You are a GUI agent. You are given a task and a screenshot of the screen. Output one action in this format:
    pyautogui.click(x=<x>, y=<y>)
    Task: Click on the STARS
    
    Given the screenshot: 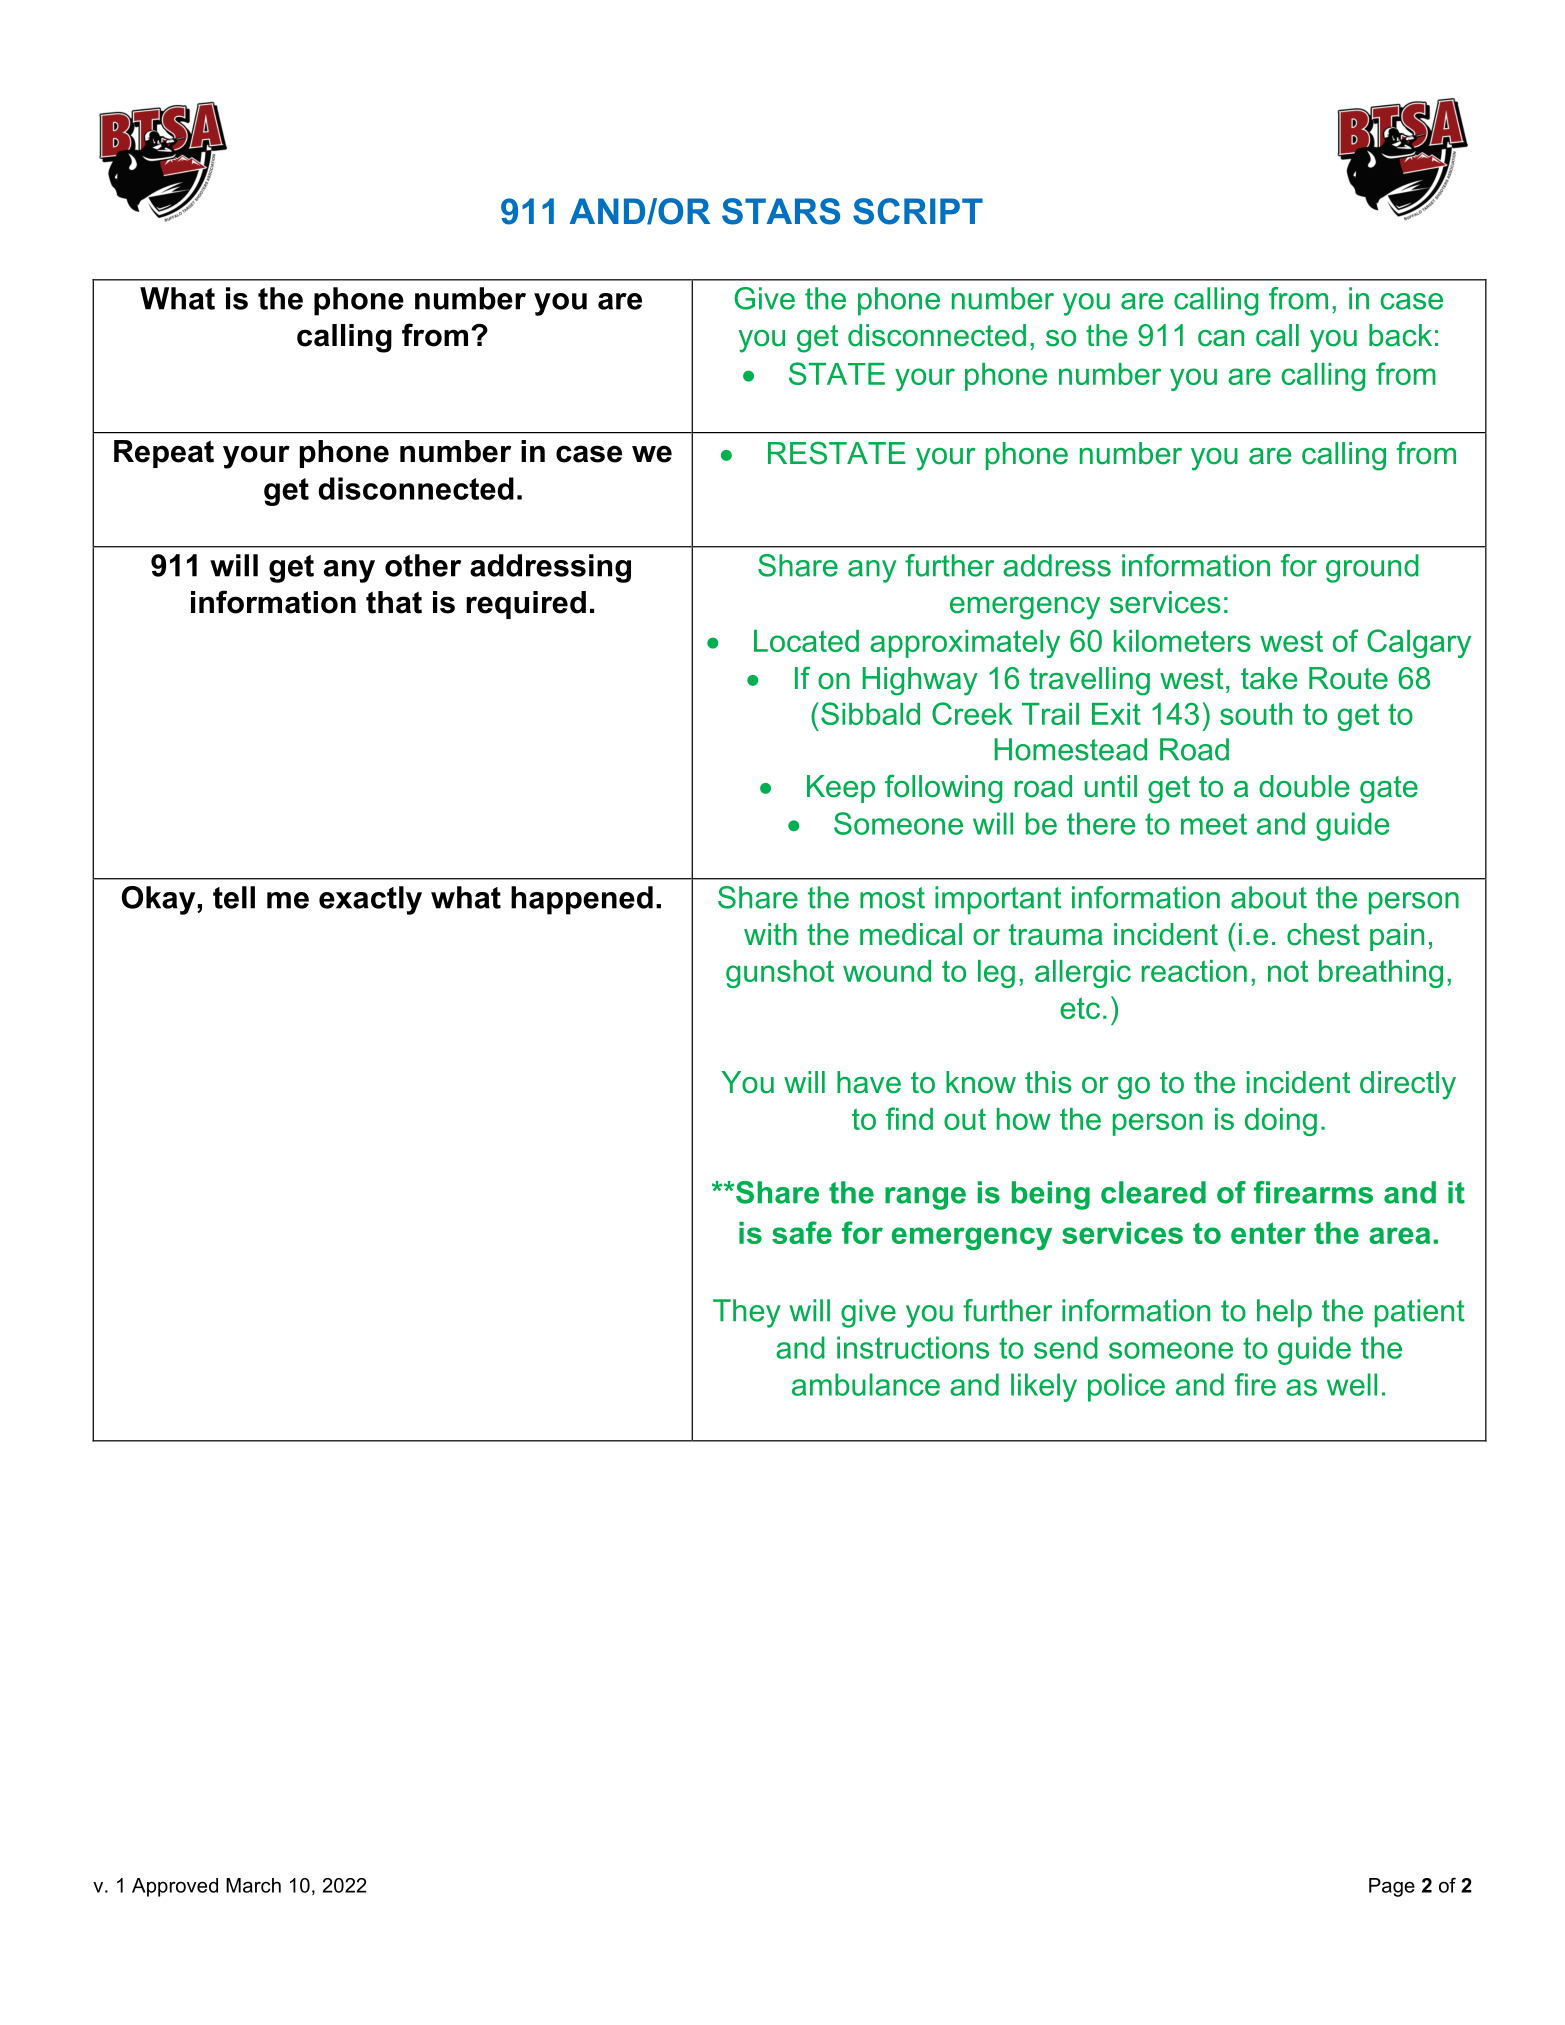 What is the action you would take?
    pyautogui.click(x=781, y=211)
